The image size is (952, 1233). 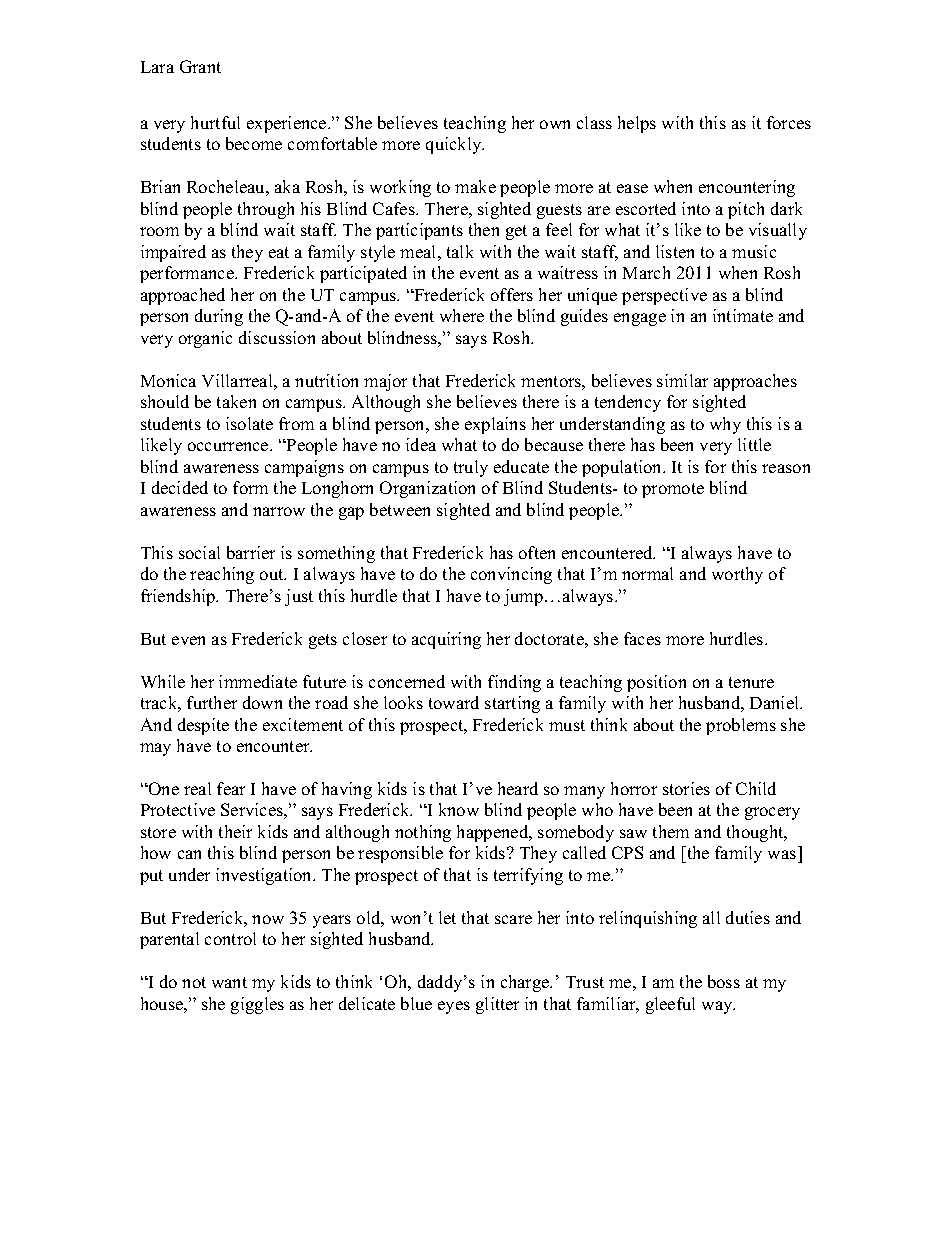 I want to click on want, so click(x=229, y=982).
